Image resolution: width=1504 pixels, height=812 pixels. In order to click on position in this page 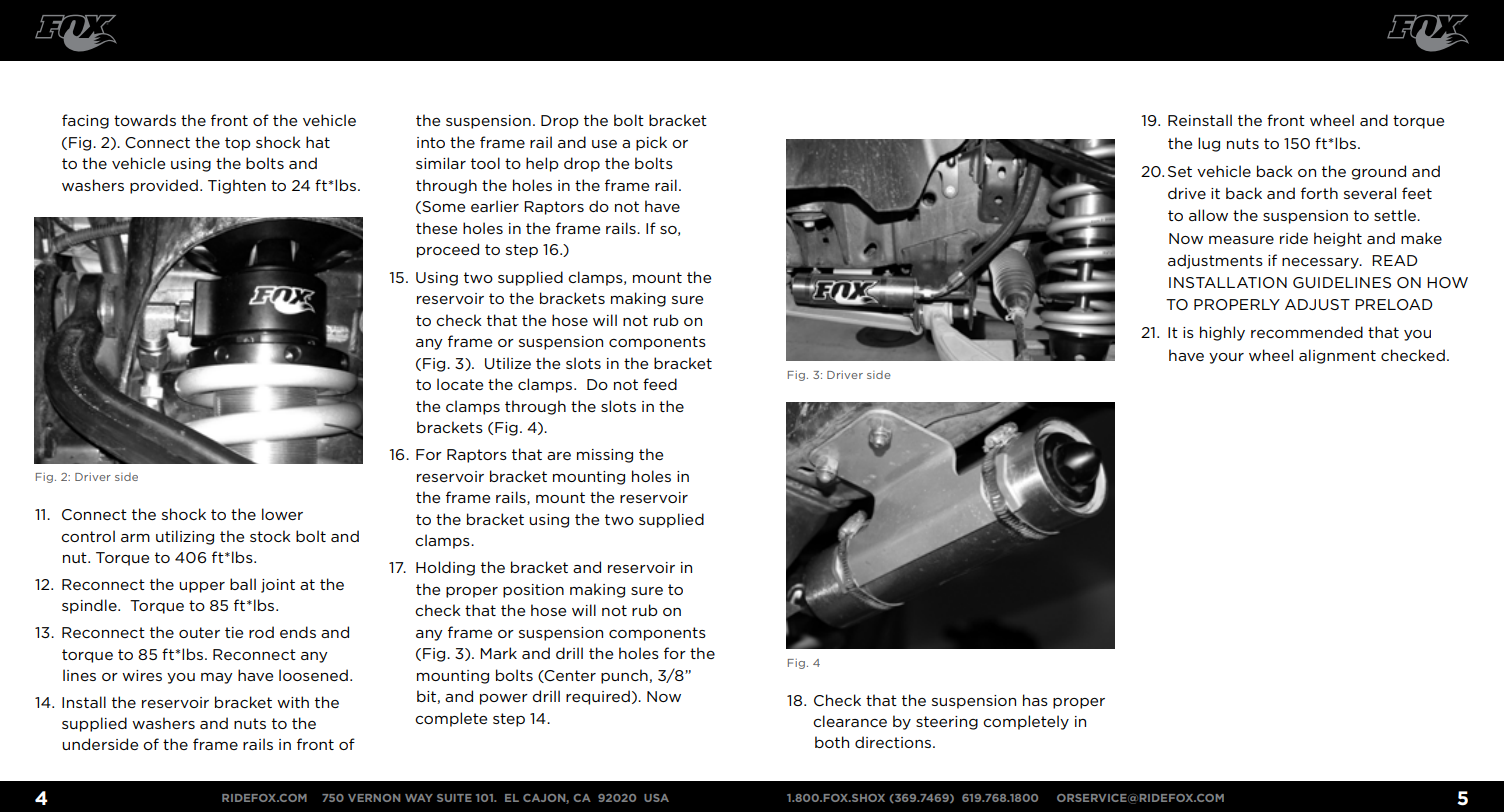, I will do `click(533, 591)`.
